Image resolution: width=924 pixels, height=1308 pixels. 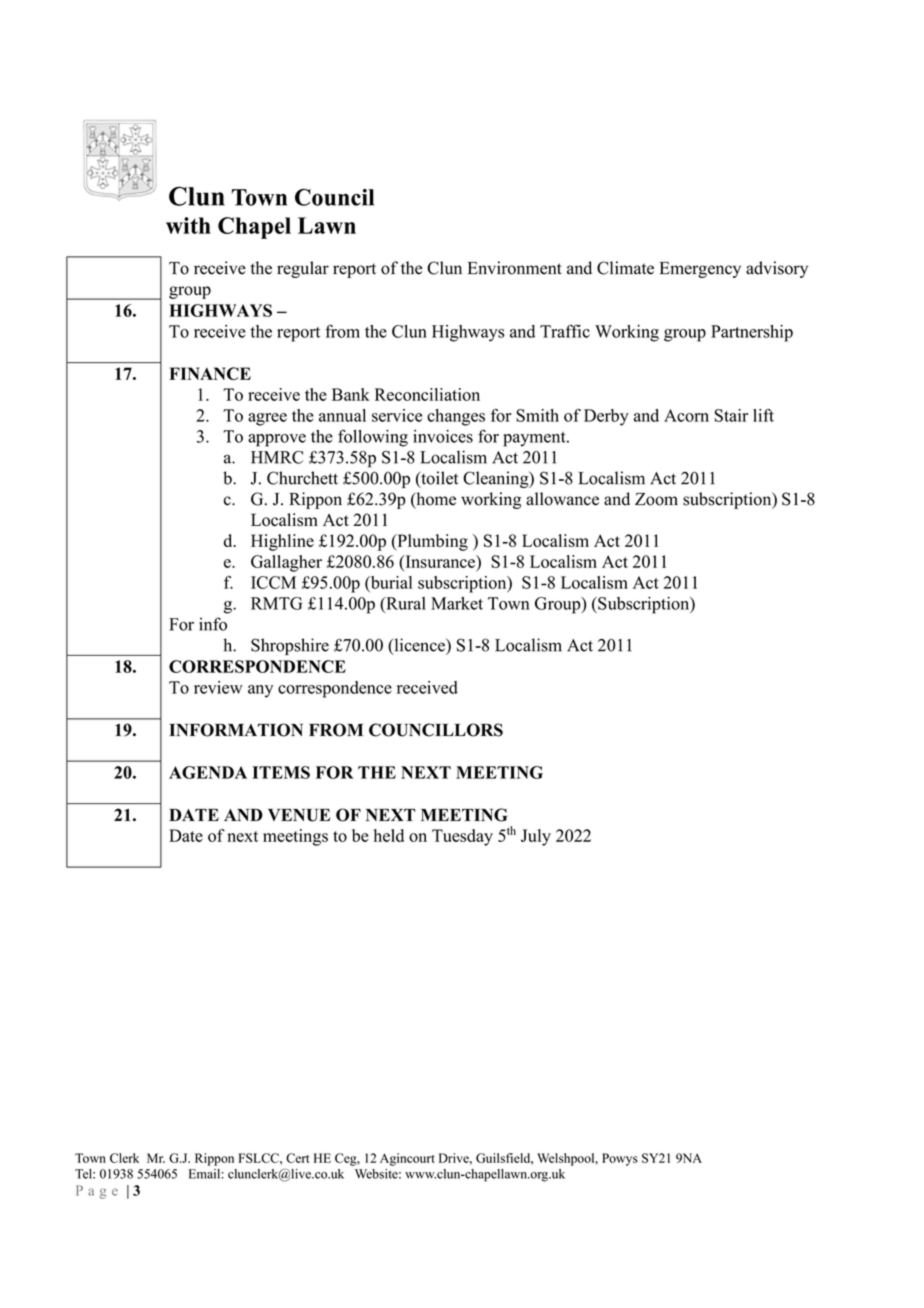 What do you see at coordinates (297, 1158) in the image?
I see `Cert` at bounding box center [297, 1158].
